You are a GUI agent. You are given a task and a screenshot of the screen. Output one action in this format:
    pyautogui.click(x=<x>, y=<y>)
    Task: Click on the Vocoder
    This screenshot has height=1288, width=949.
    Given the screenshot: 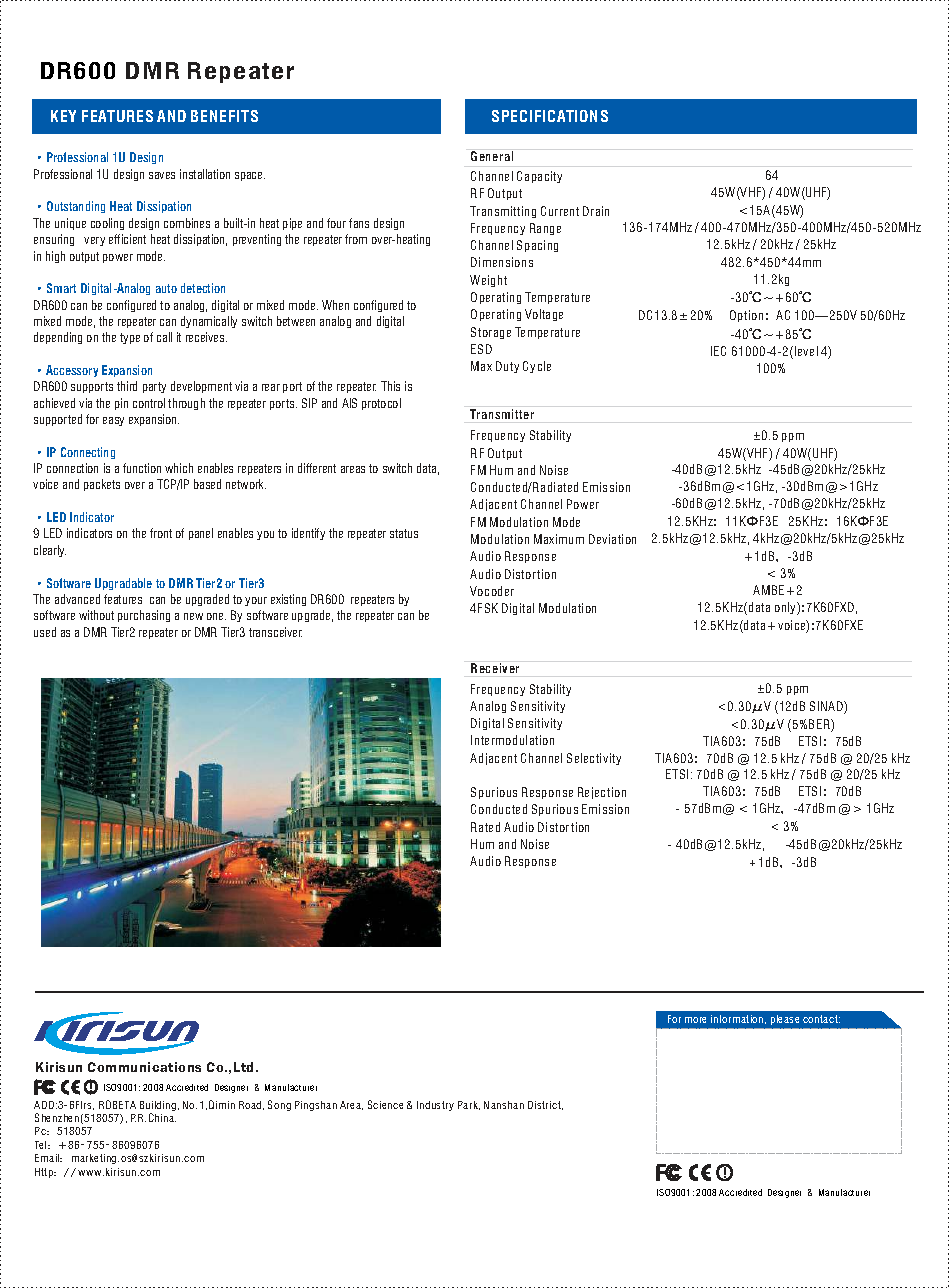 What is the action you would take?
    pyautogui.click(x=492, y=591)
